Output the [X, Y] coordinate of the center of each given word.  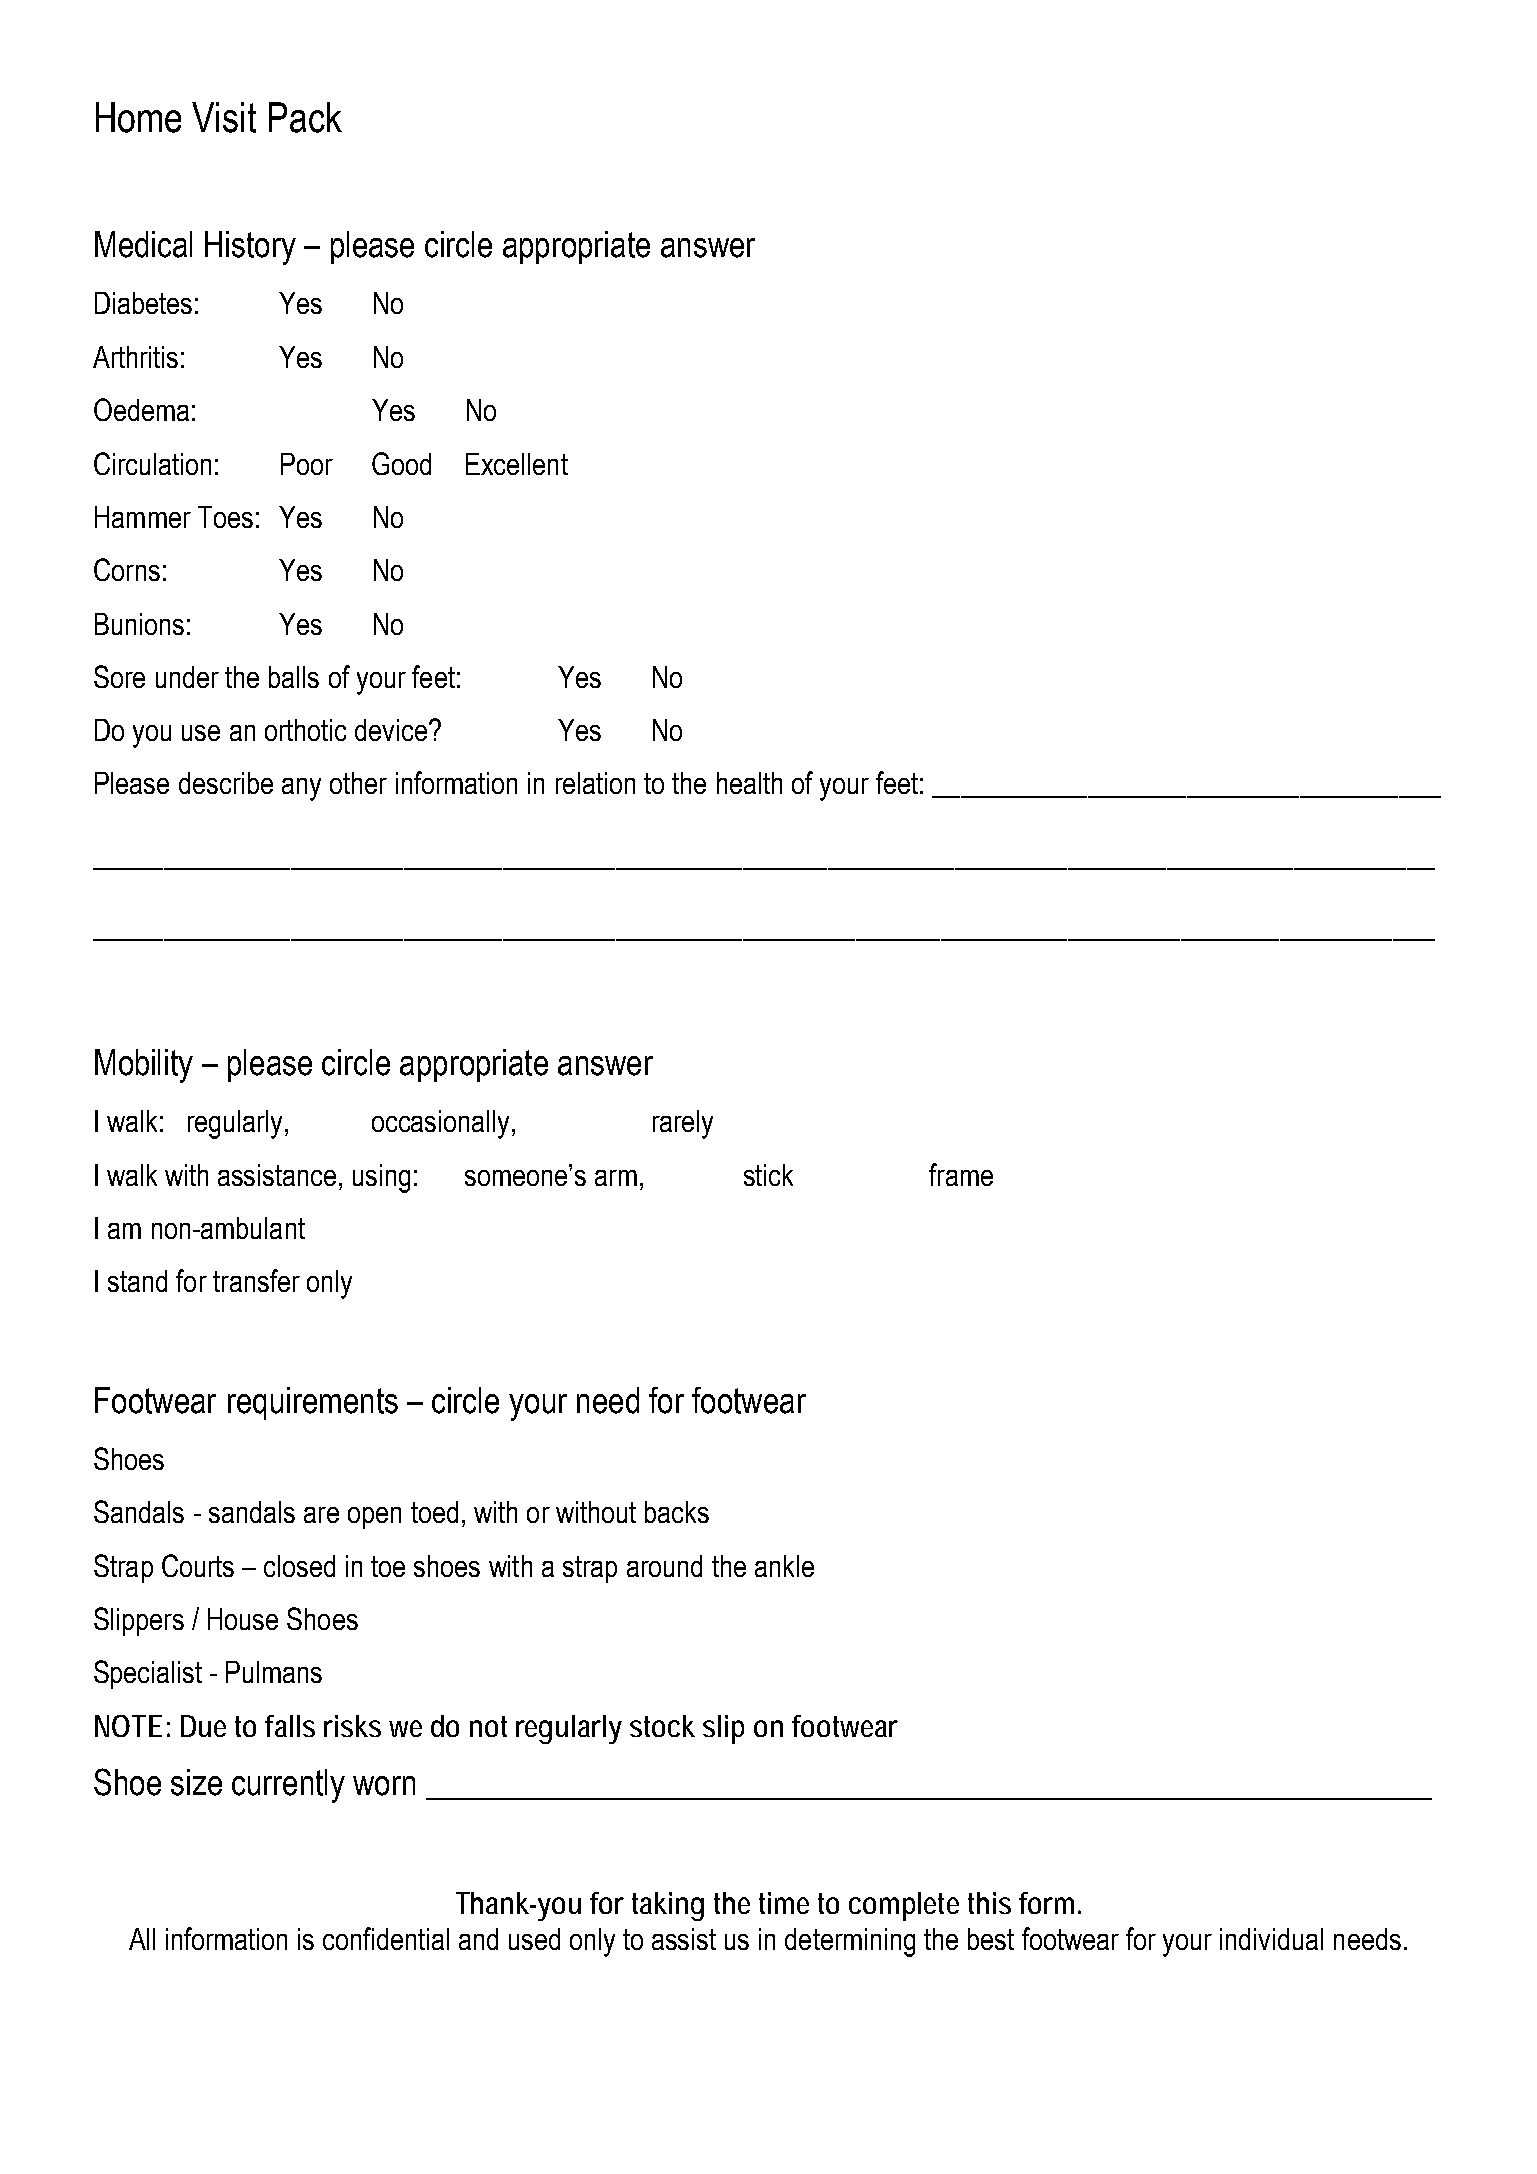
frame [961, 1174]
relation [595, 783]
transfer [256, 1280]
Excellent [517, 464]
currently [288, 1786]
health [749, 783]
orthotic [305, 730]
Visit [224, 117]
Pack [305, 117]
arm [616, 1178]
